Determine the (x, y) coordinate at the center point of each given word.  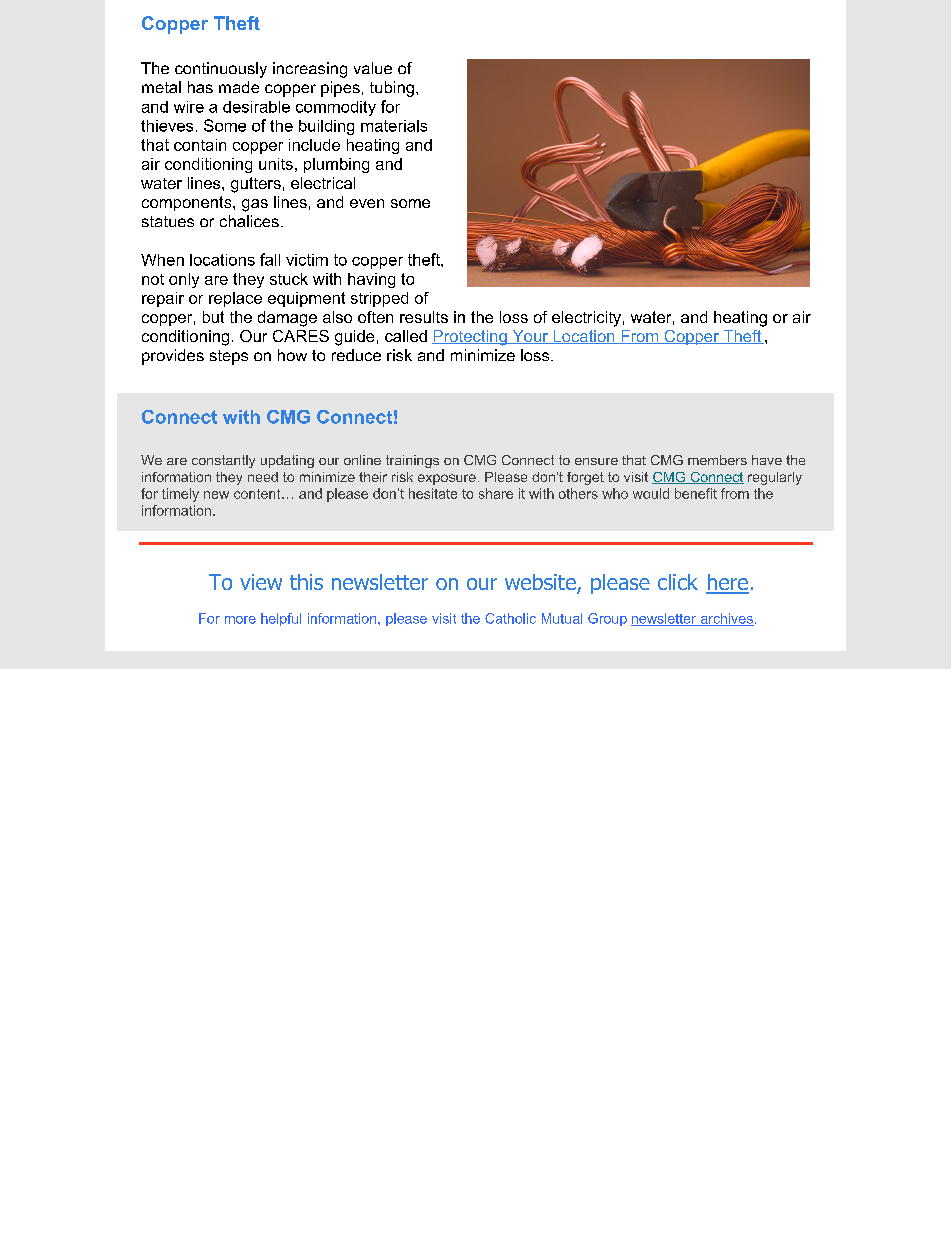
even (367, 203)
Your (530, 337)
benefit (696, 493)
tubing (392, 89)
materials (394, 126)
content (258, 494)
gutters (256, 185)
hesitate (433, 493)
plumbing (336, 165)
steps (229, 357)
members (717, 460)
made (239, 87)
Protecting (470, 338)
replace (235, 299)
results (424, 317)
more (240, 620)
